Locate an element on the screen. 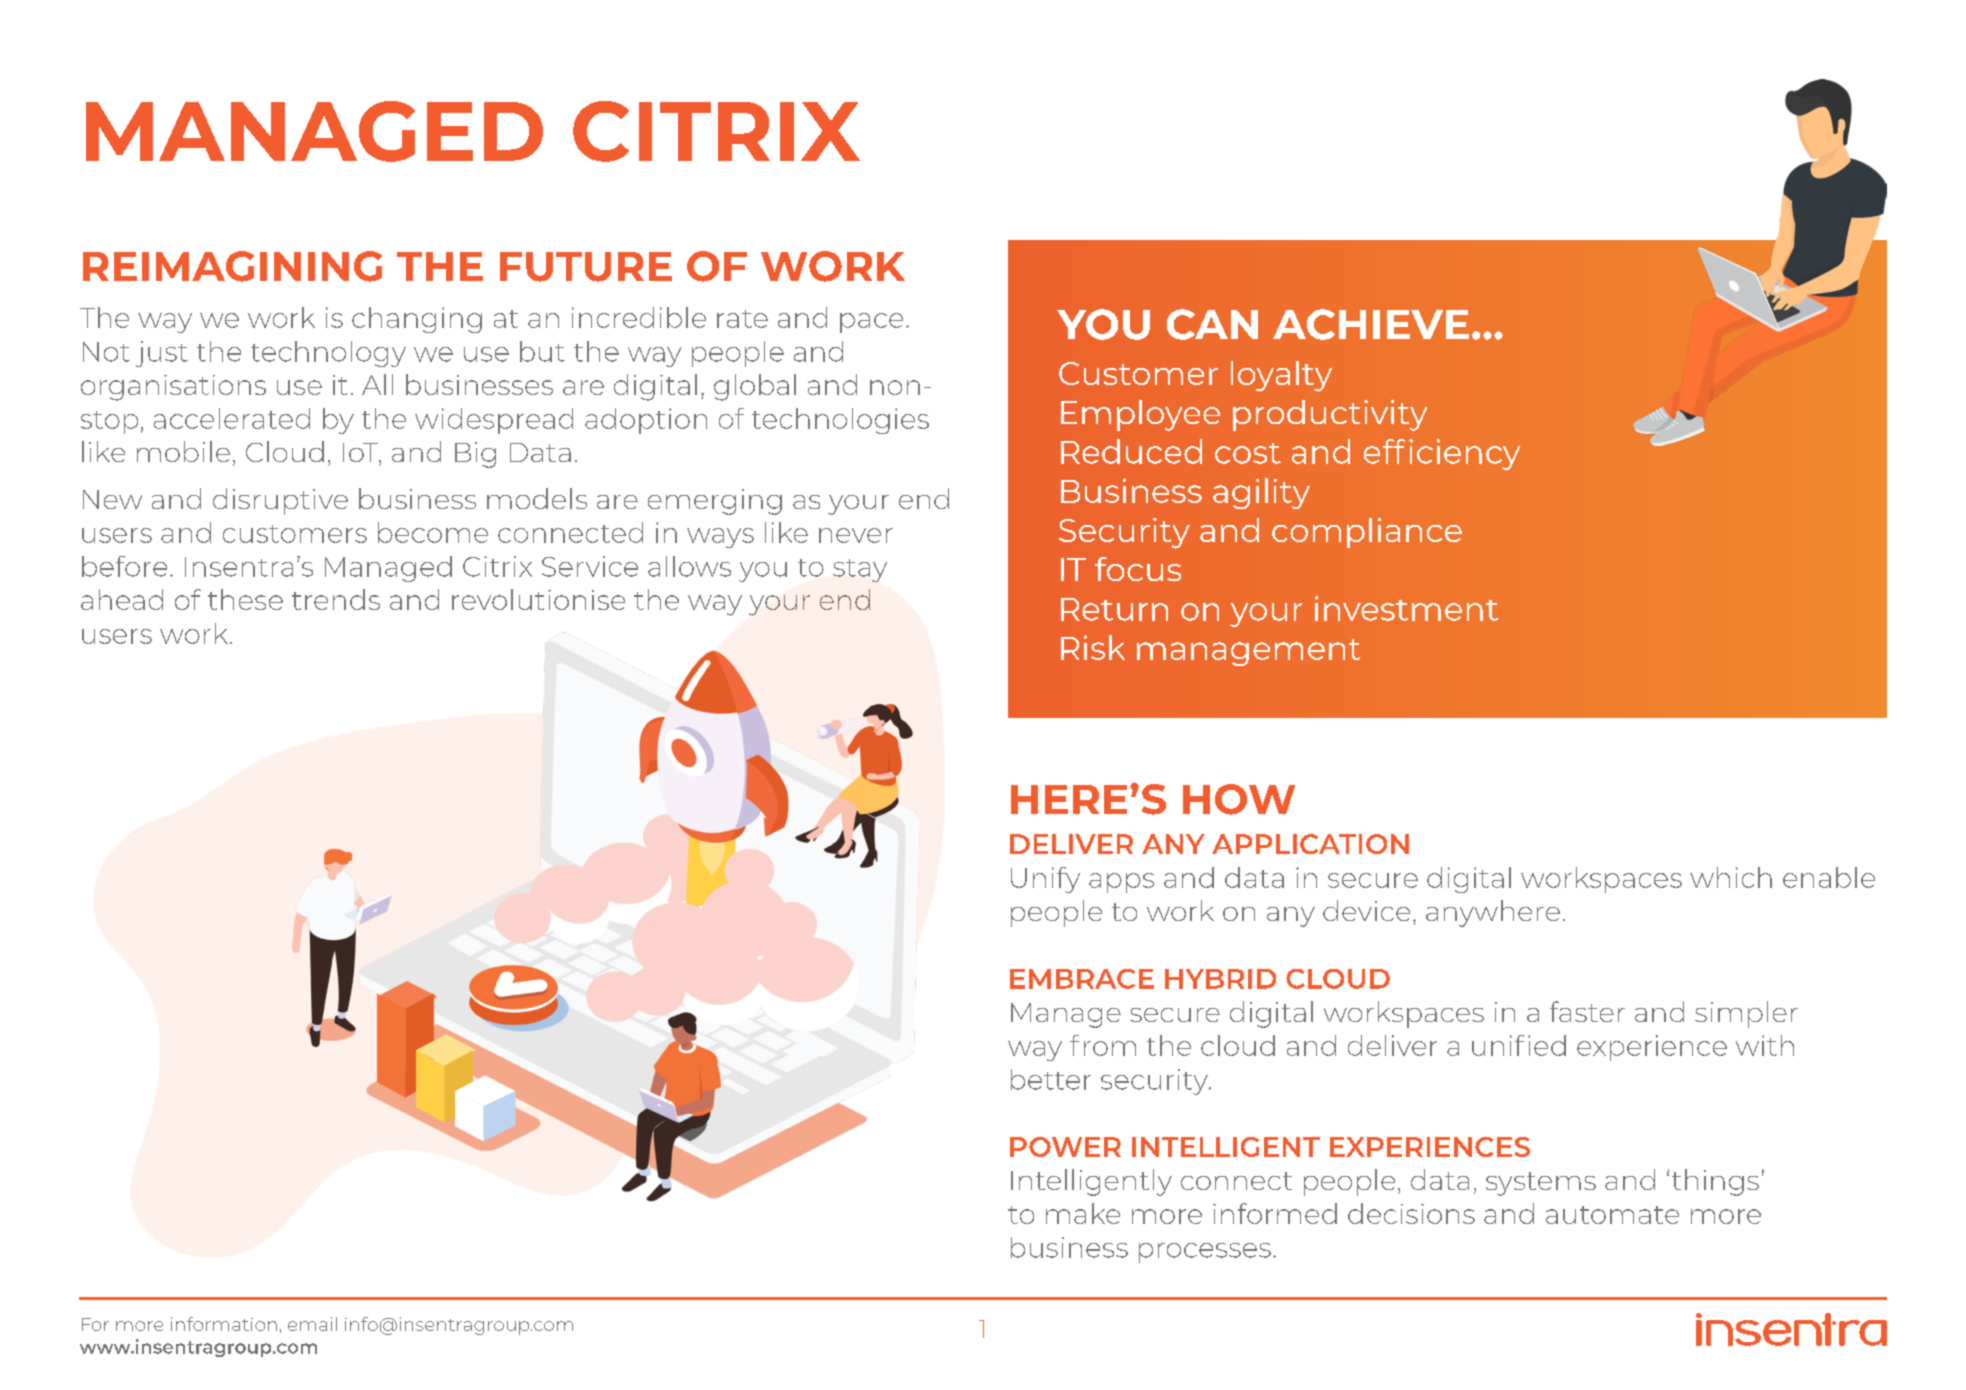  email is located at coordinates (312, 1324).
